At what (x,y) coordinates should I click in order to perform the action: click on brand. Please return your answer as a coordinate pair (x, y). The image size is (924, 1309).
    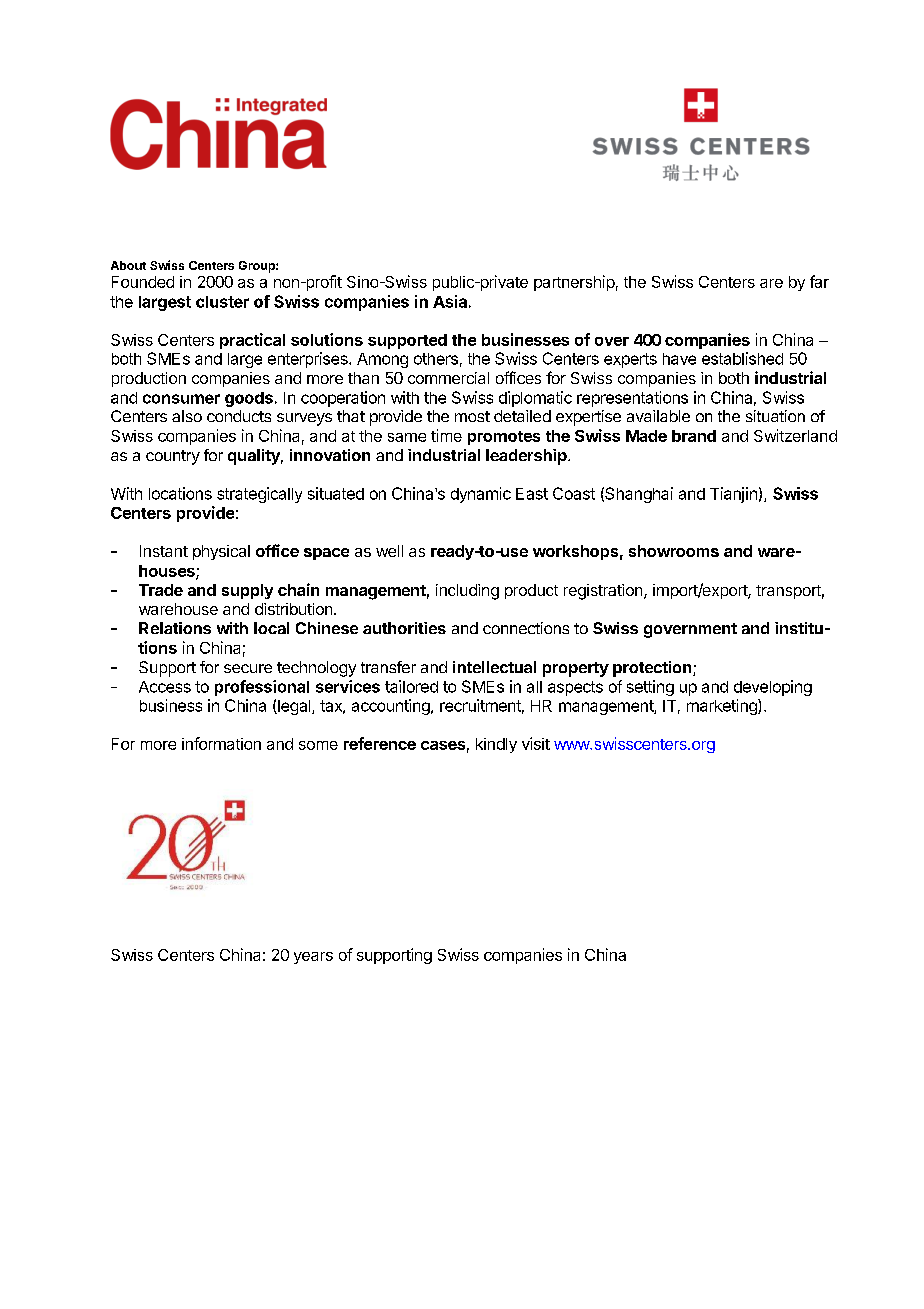
    Looking at the image, I should click on (694, 436).
